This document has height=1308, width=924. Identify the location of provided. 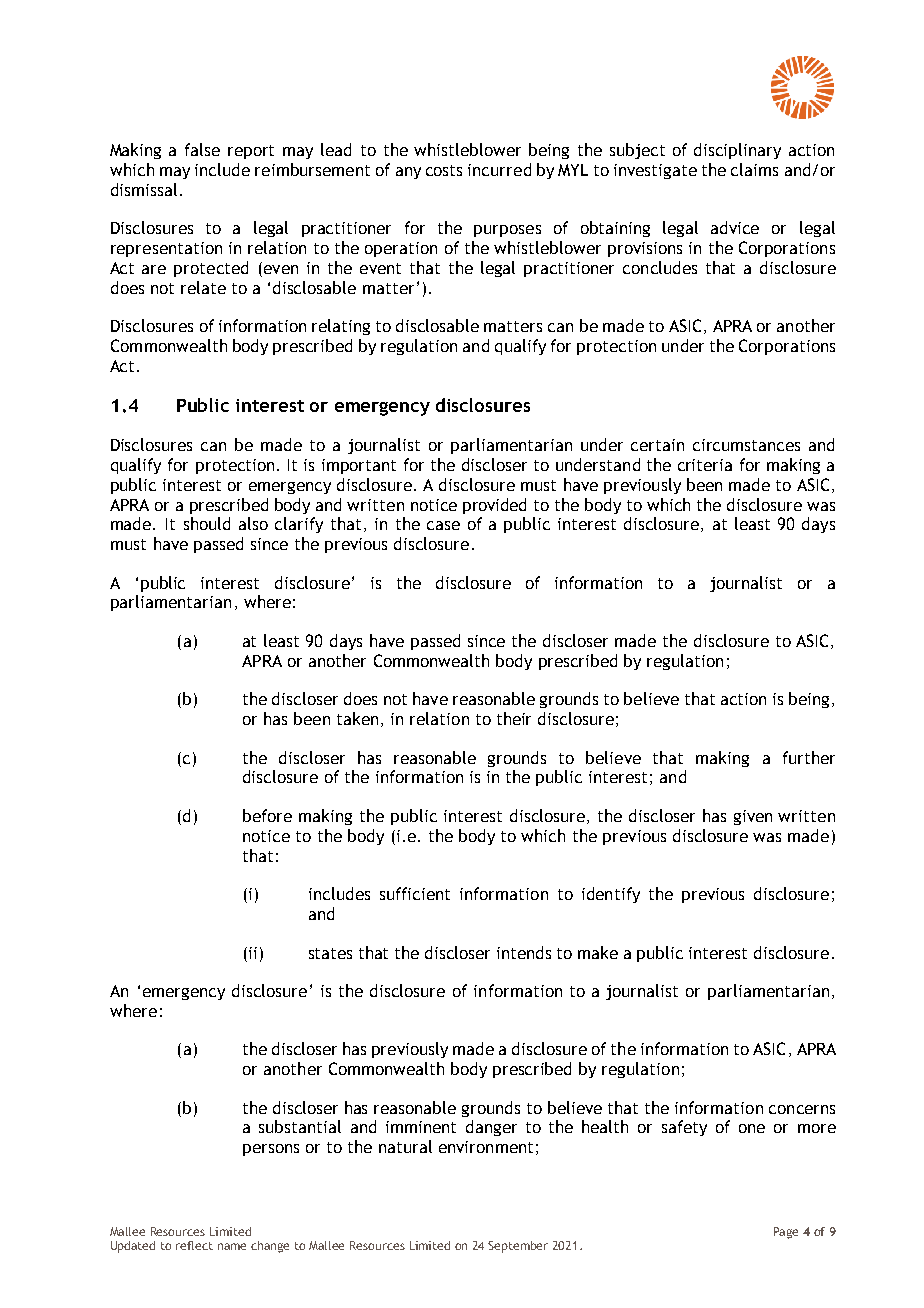
(494, 506).
